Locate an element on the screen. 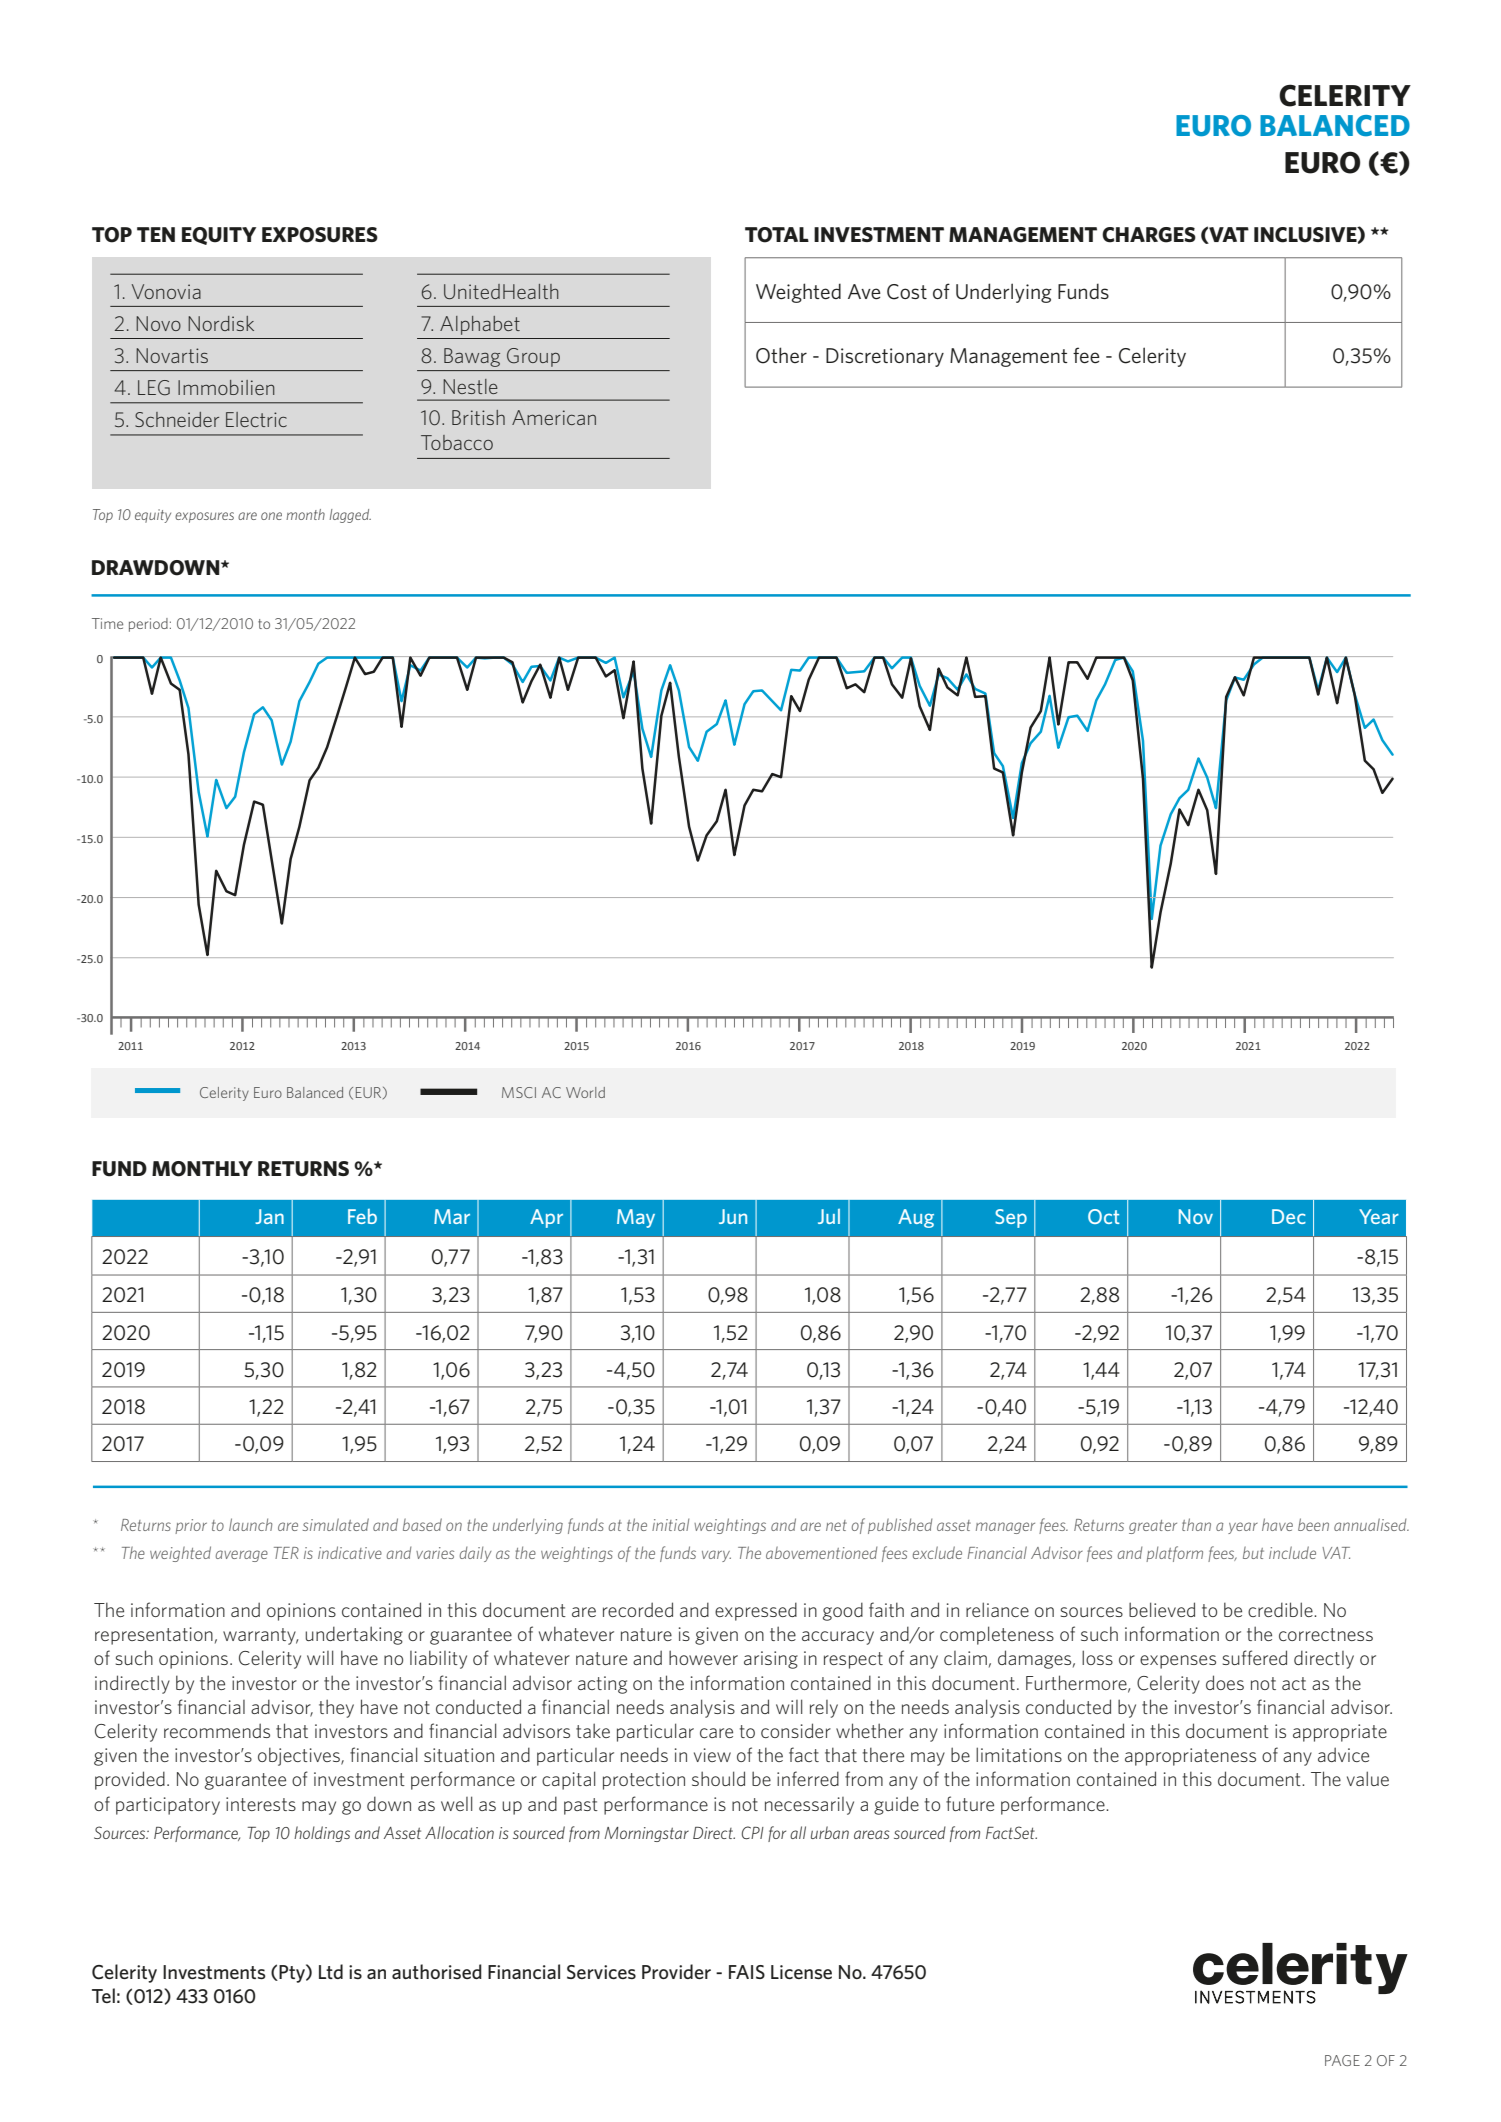 Image resolution: width=1501 pixels, height=2122 pixels. Jun is located at coordinates (733, 1216).
